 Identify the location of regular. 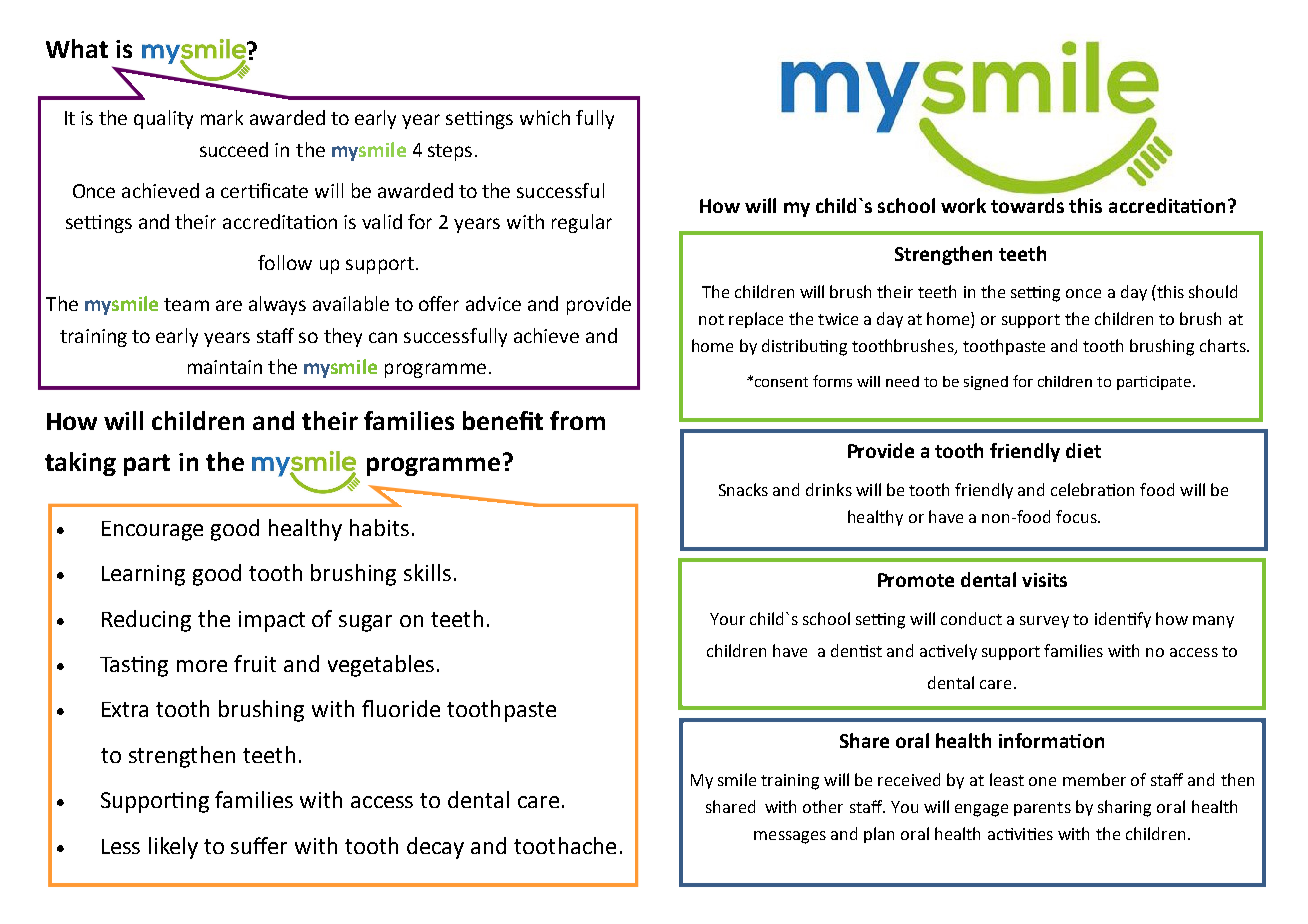
(582, 223).
